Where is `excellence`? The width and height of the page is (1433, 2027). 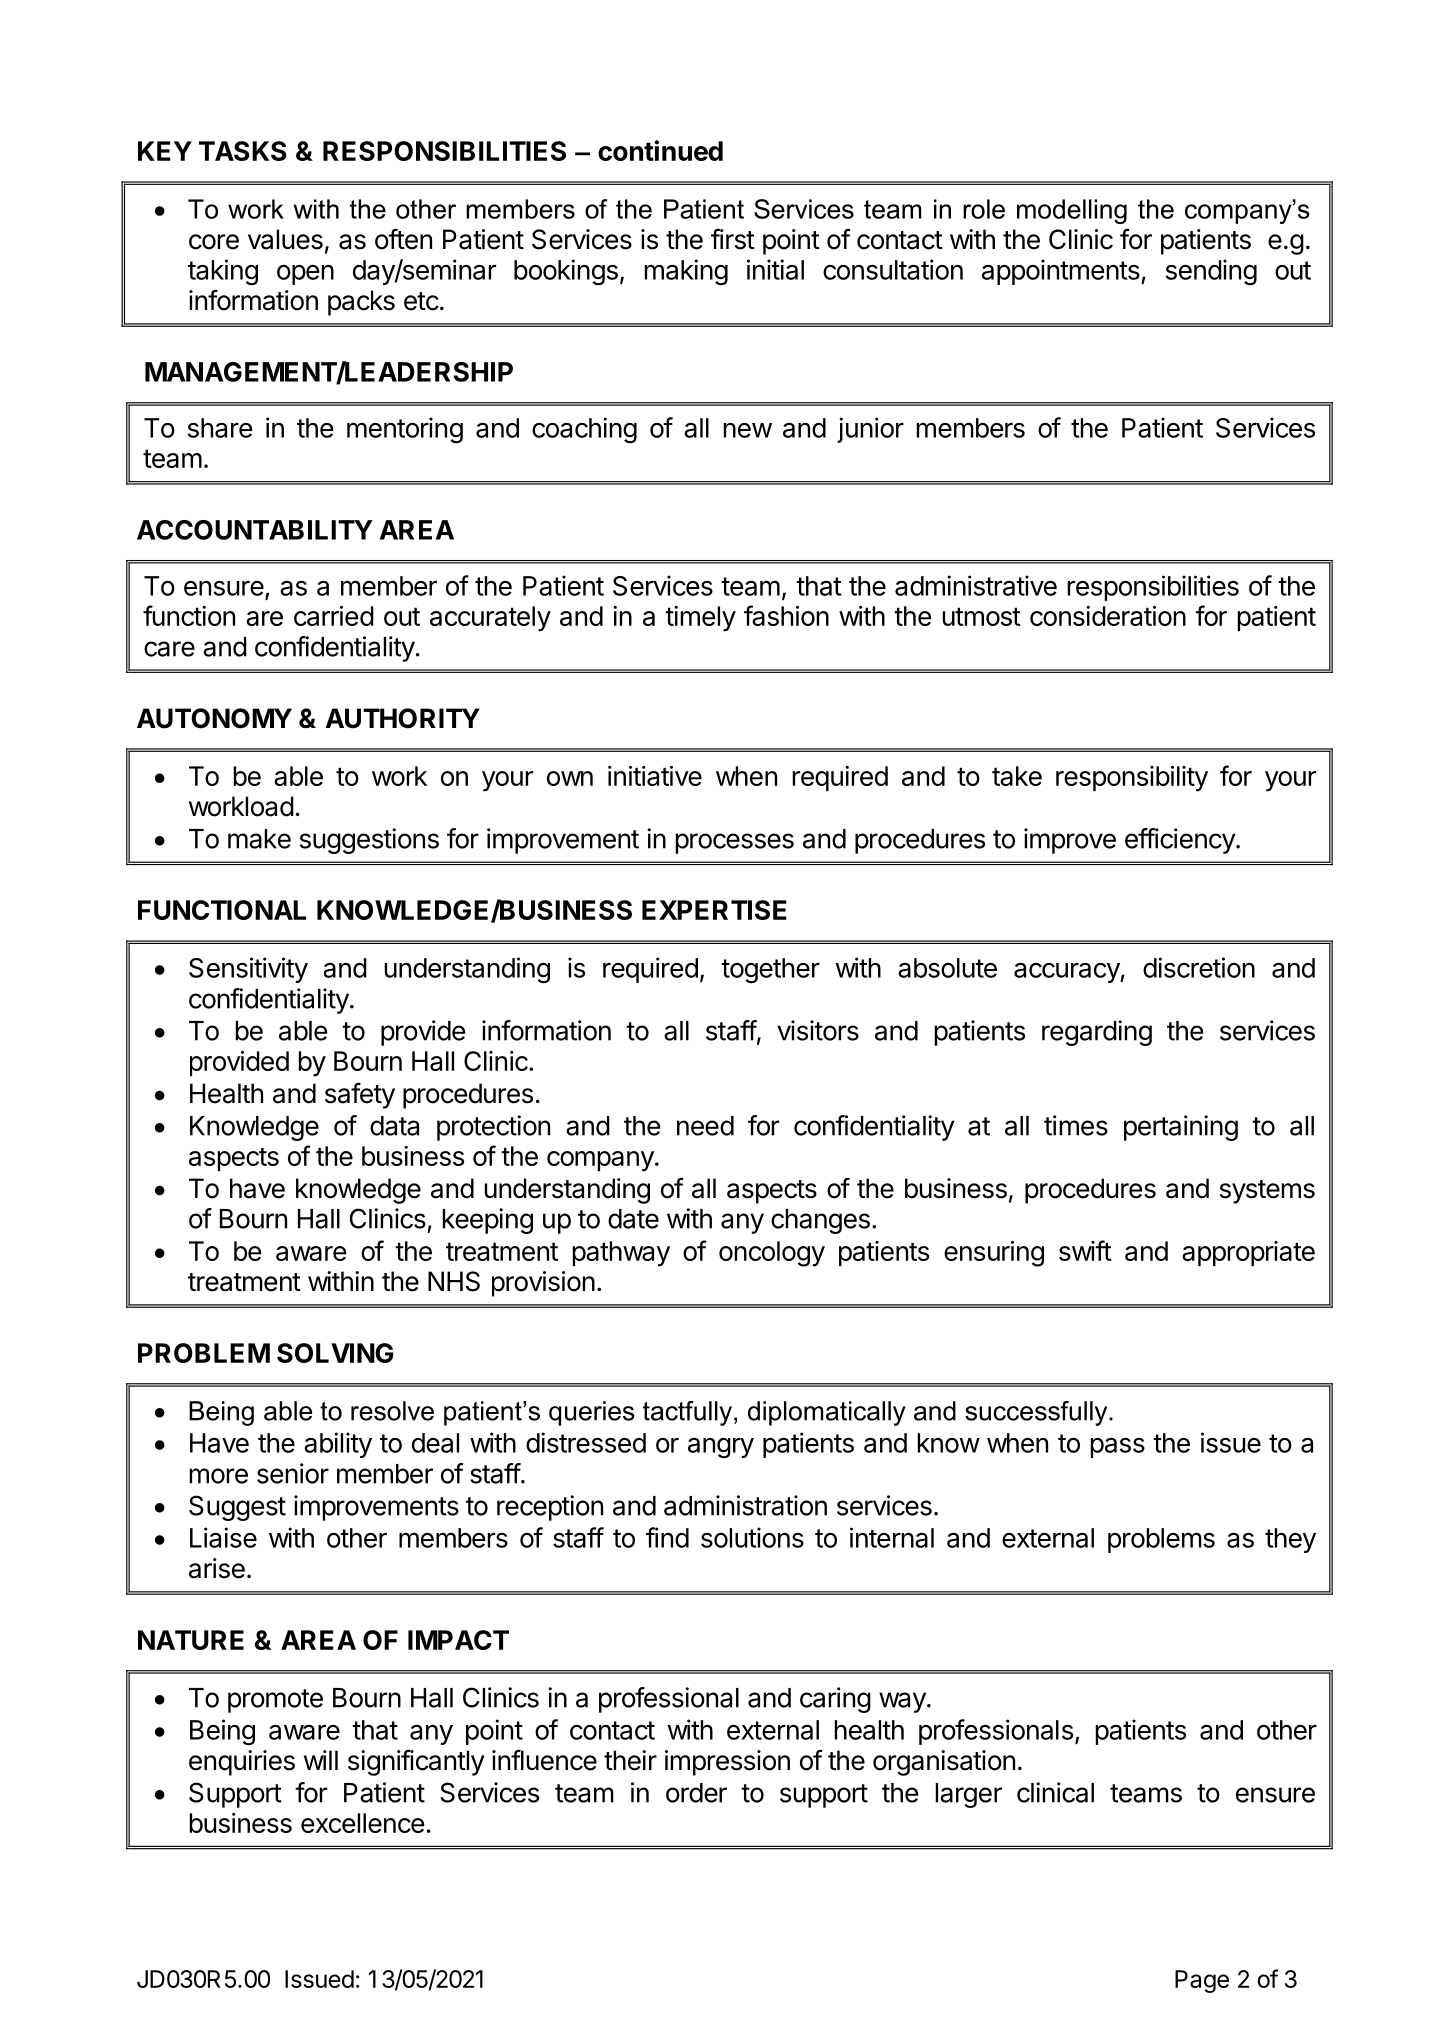 excellence is located at coordinates (363, 1823).
